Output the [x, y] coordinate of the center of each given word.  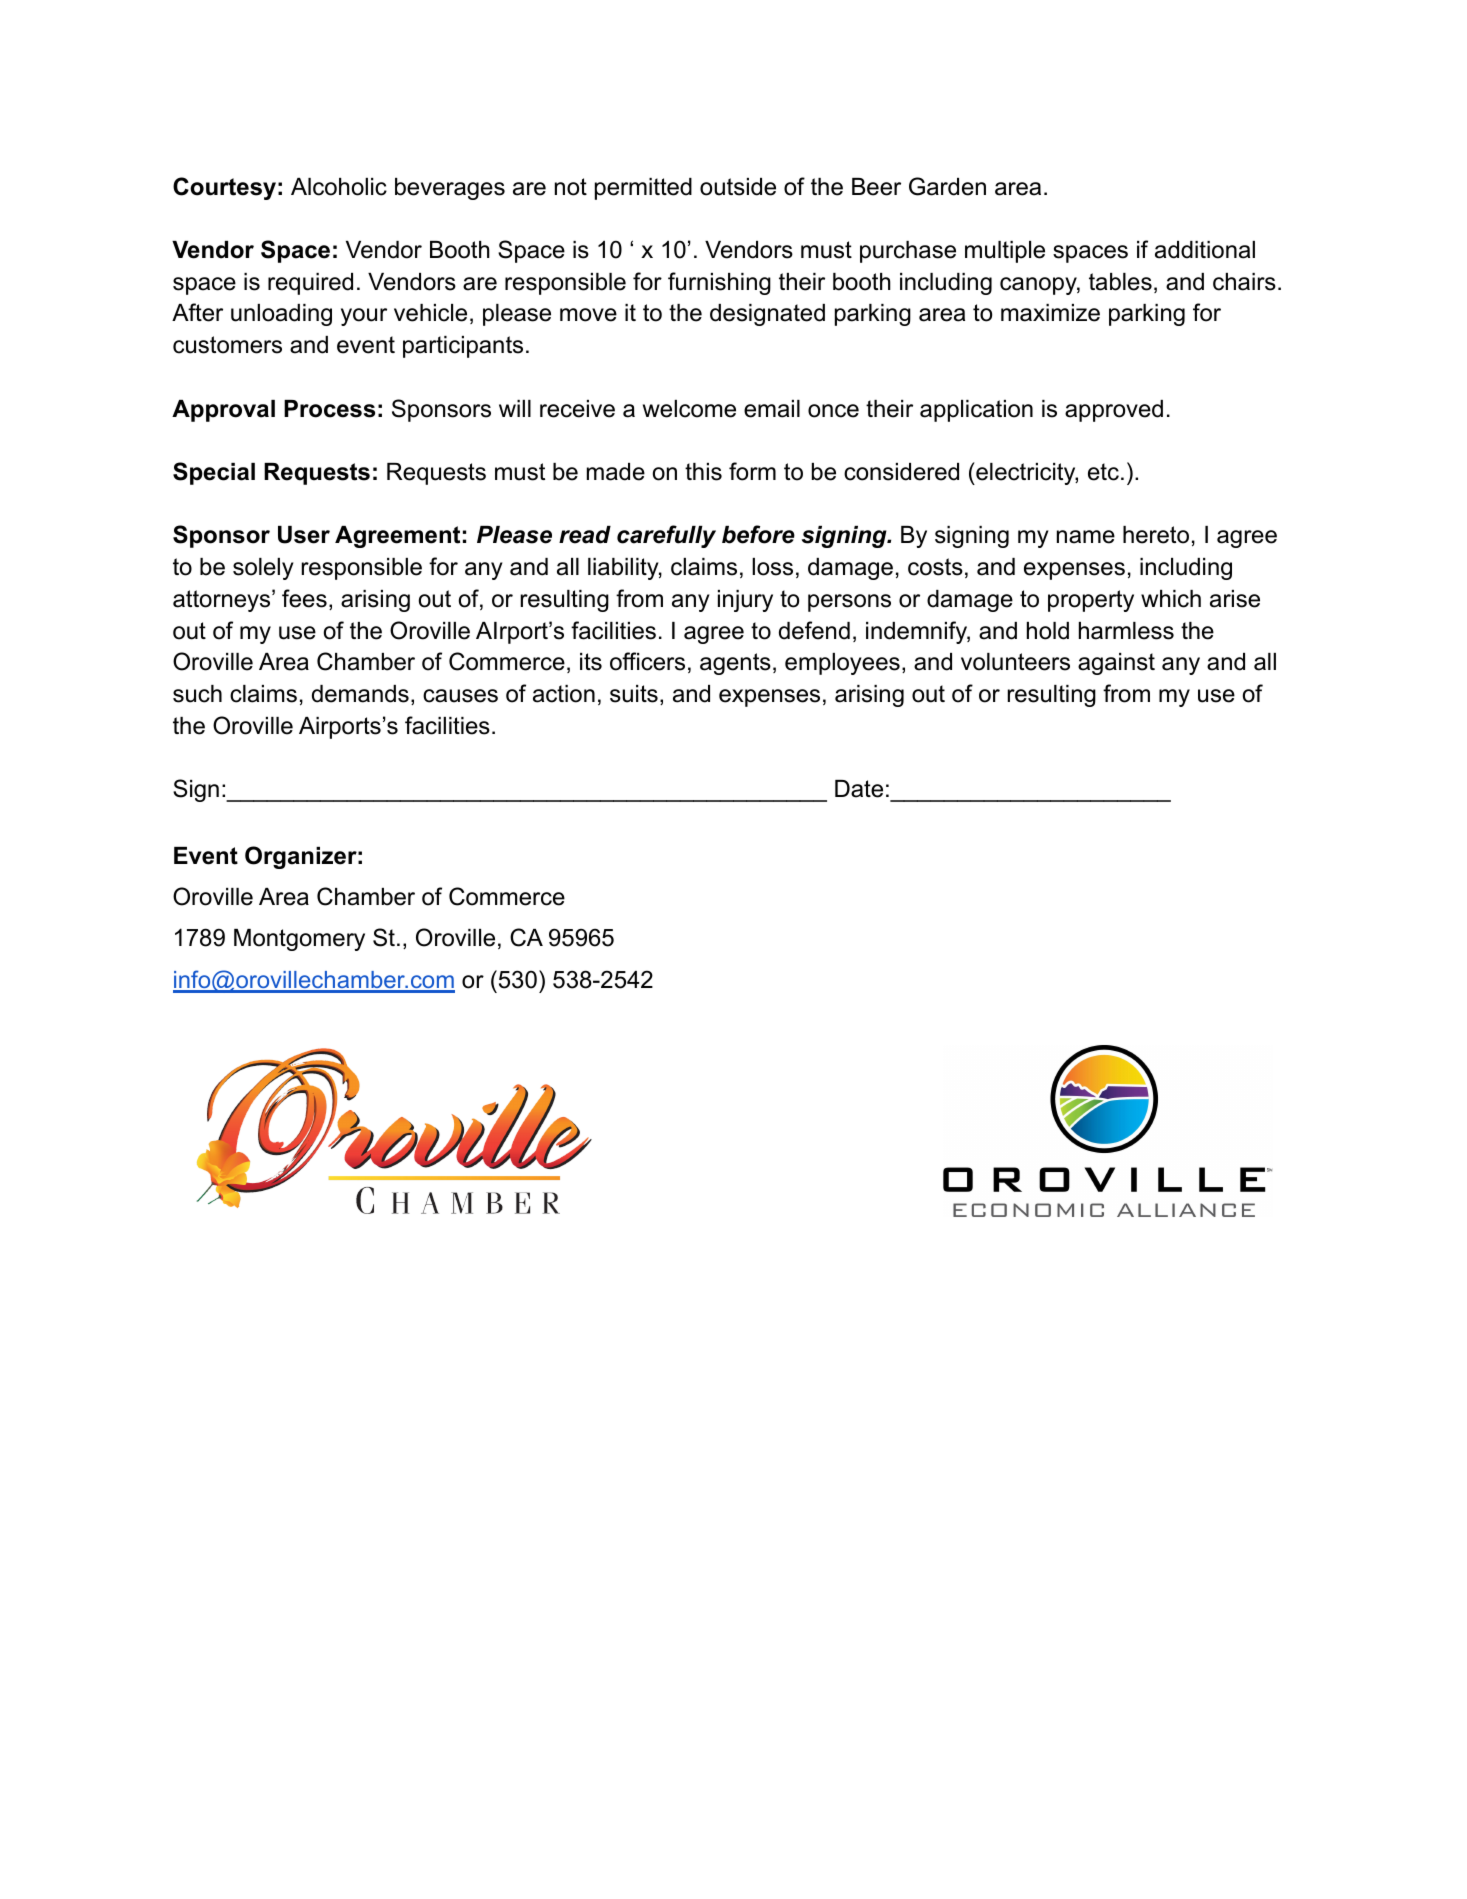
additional [1205, 250]
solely [263, 569]
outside [738, 187]
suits [634, 694]
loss [772, 567]
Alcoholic [339, 187]
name [1086, 537]
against [1116, 664]
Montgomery [299, 940]
